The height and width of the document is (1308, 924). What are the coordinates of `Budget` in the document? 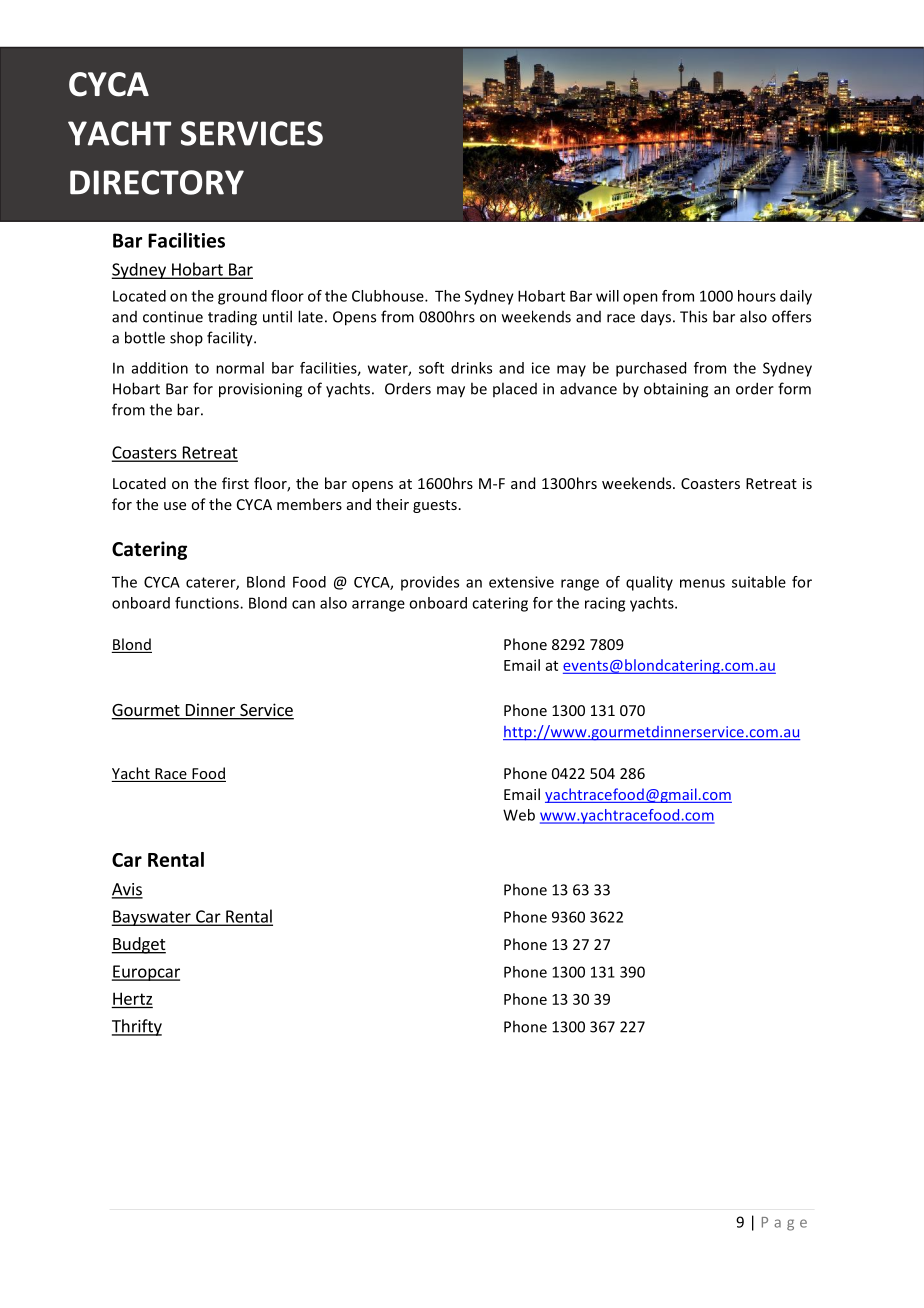 It's located at (138, 945).
